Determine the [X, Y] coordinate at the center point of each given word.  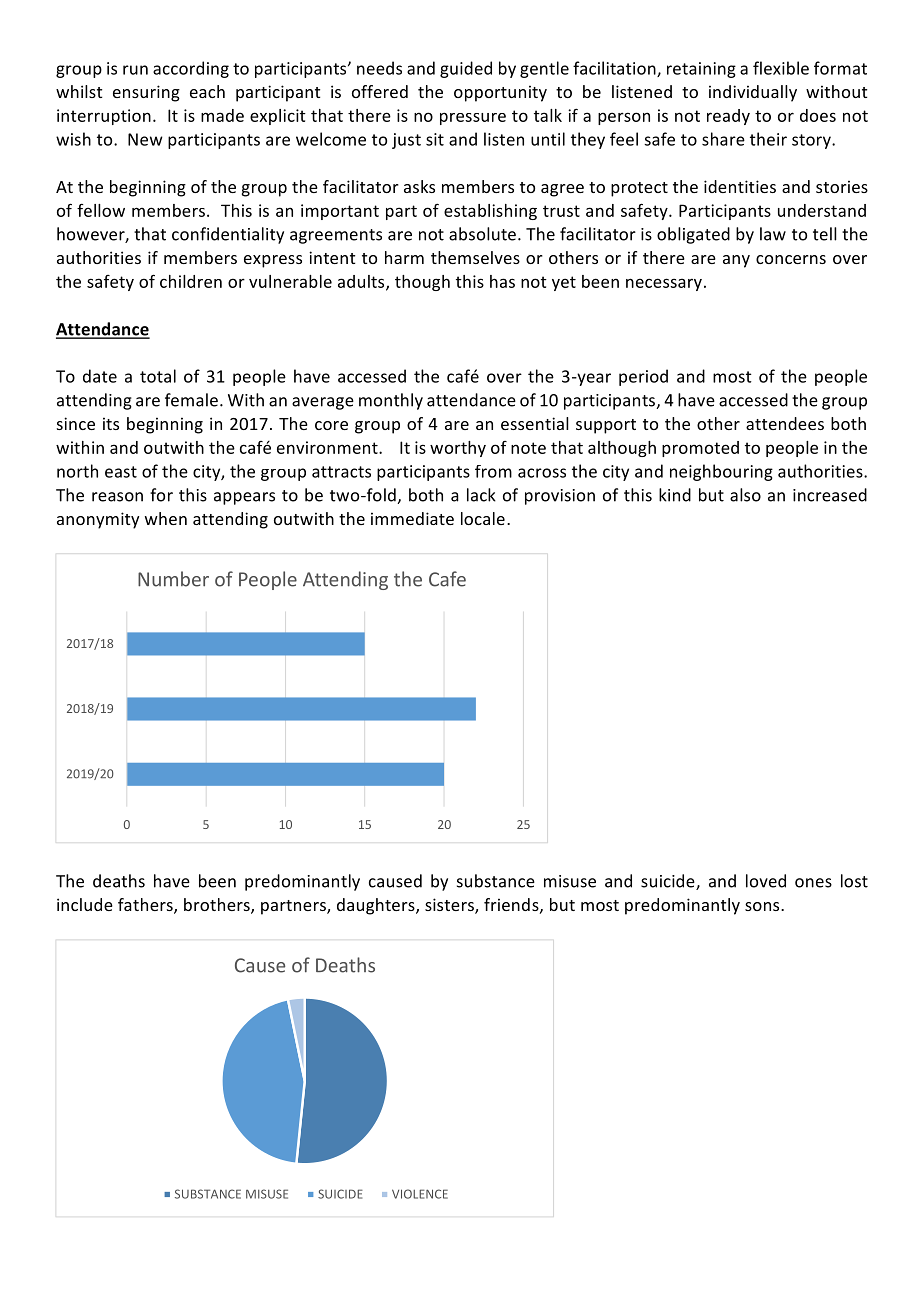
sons [763, 906]
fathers [146, 906]
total [158, 376]
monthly [391, 401]
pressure [473, 118]
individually [753, 93]
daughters [377, 906]
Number [173, 579]
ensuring [146, 93]
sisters [450, 906]
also [745, 495]
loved [766, 881]
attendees [785, 423]
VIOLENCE [420, 1194]
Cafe [447, 579]
